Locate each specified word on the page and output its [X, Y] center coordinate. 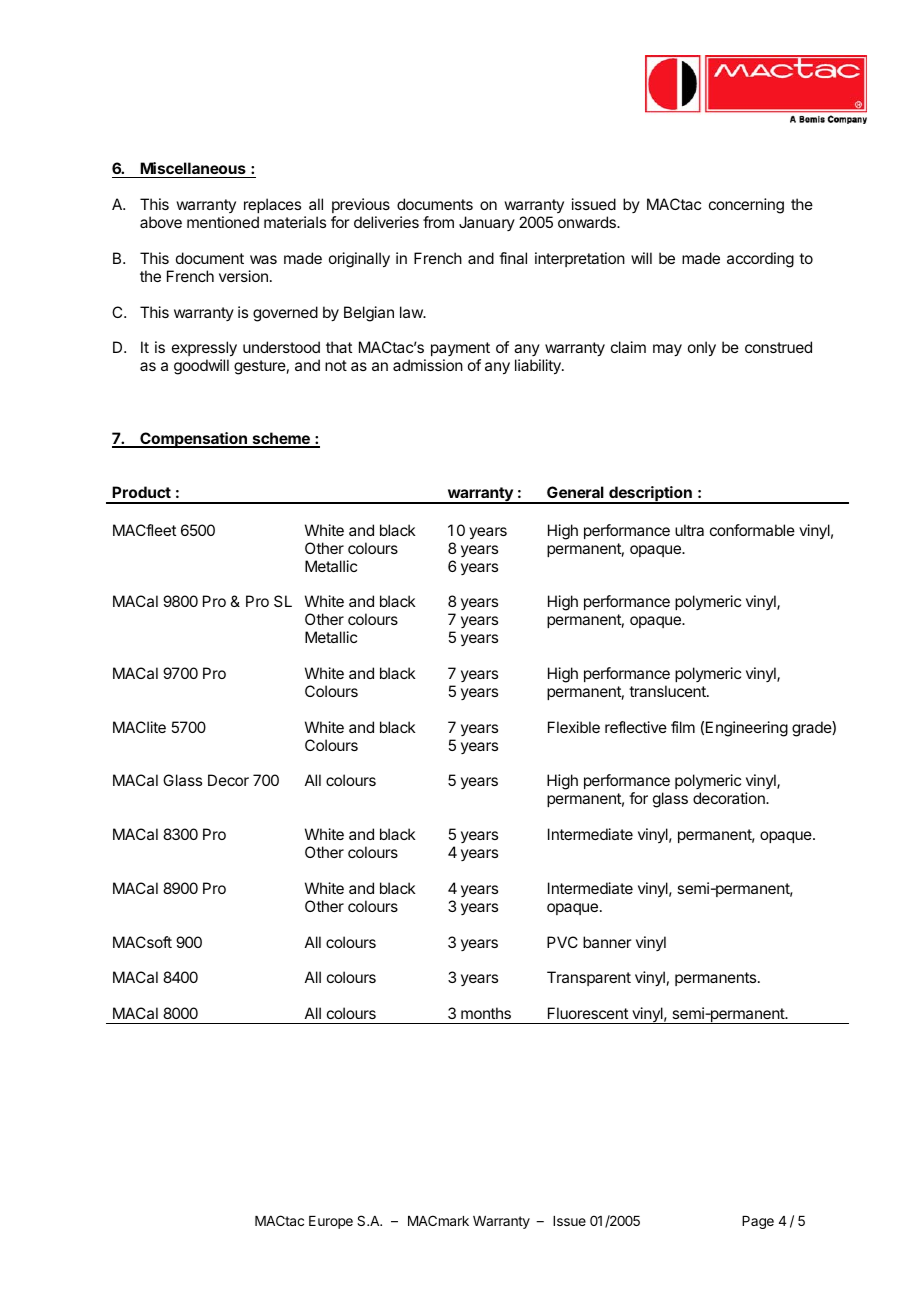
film [683, 727]
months [486, 1013]
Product [141, 492]
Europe [331, 1222]
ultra [689, 530]
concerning [746, 206]
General [575, 492]
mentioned [223, 222]
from [438, 222]
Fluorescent [588, 1013]
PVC [562, 942]
